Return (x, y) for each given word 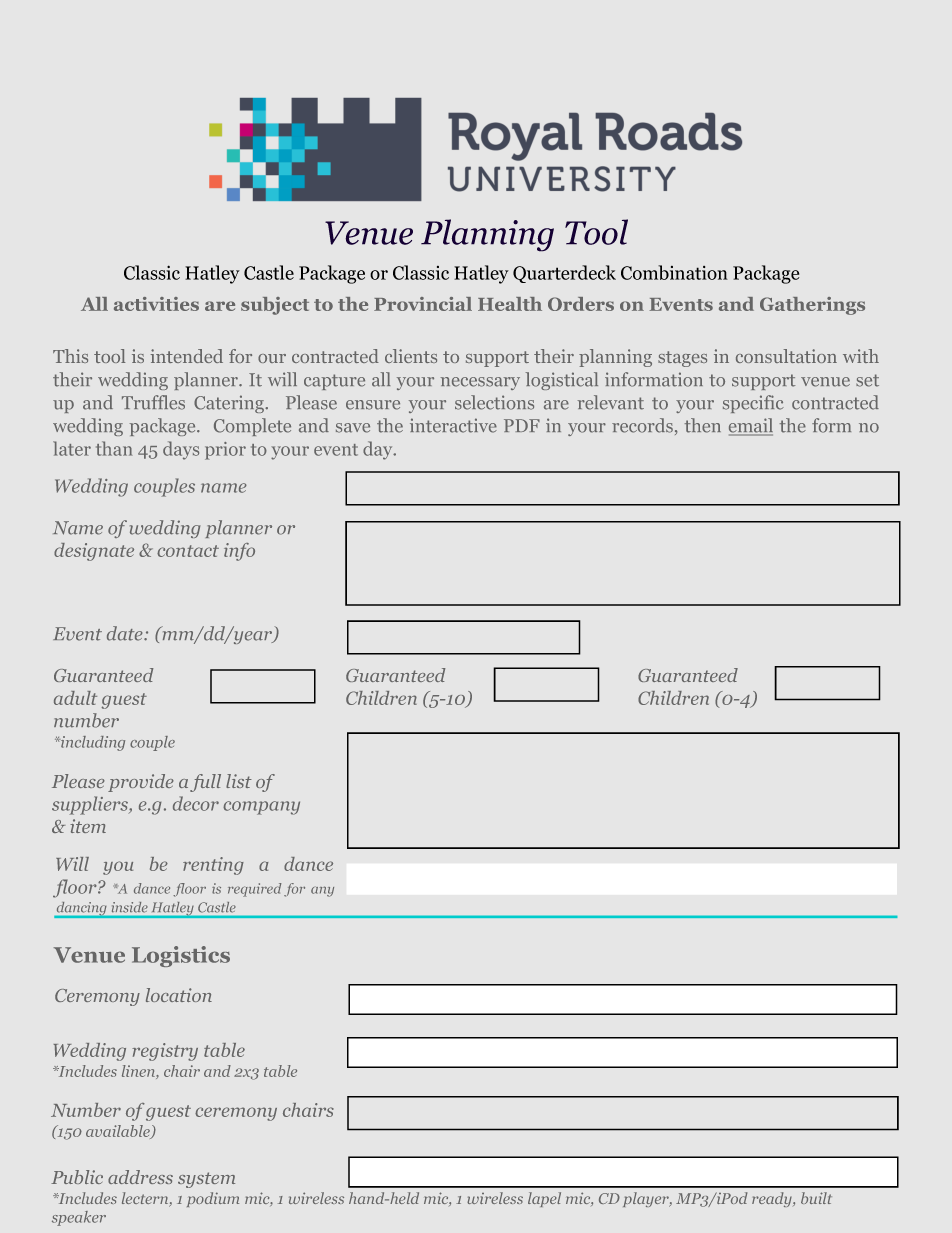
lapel (544, 1199)
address (140, 1177)
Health (510, 304)
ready (773, 1199)
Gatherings (812, 306)
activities (156, 304)
